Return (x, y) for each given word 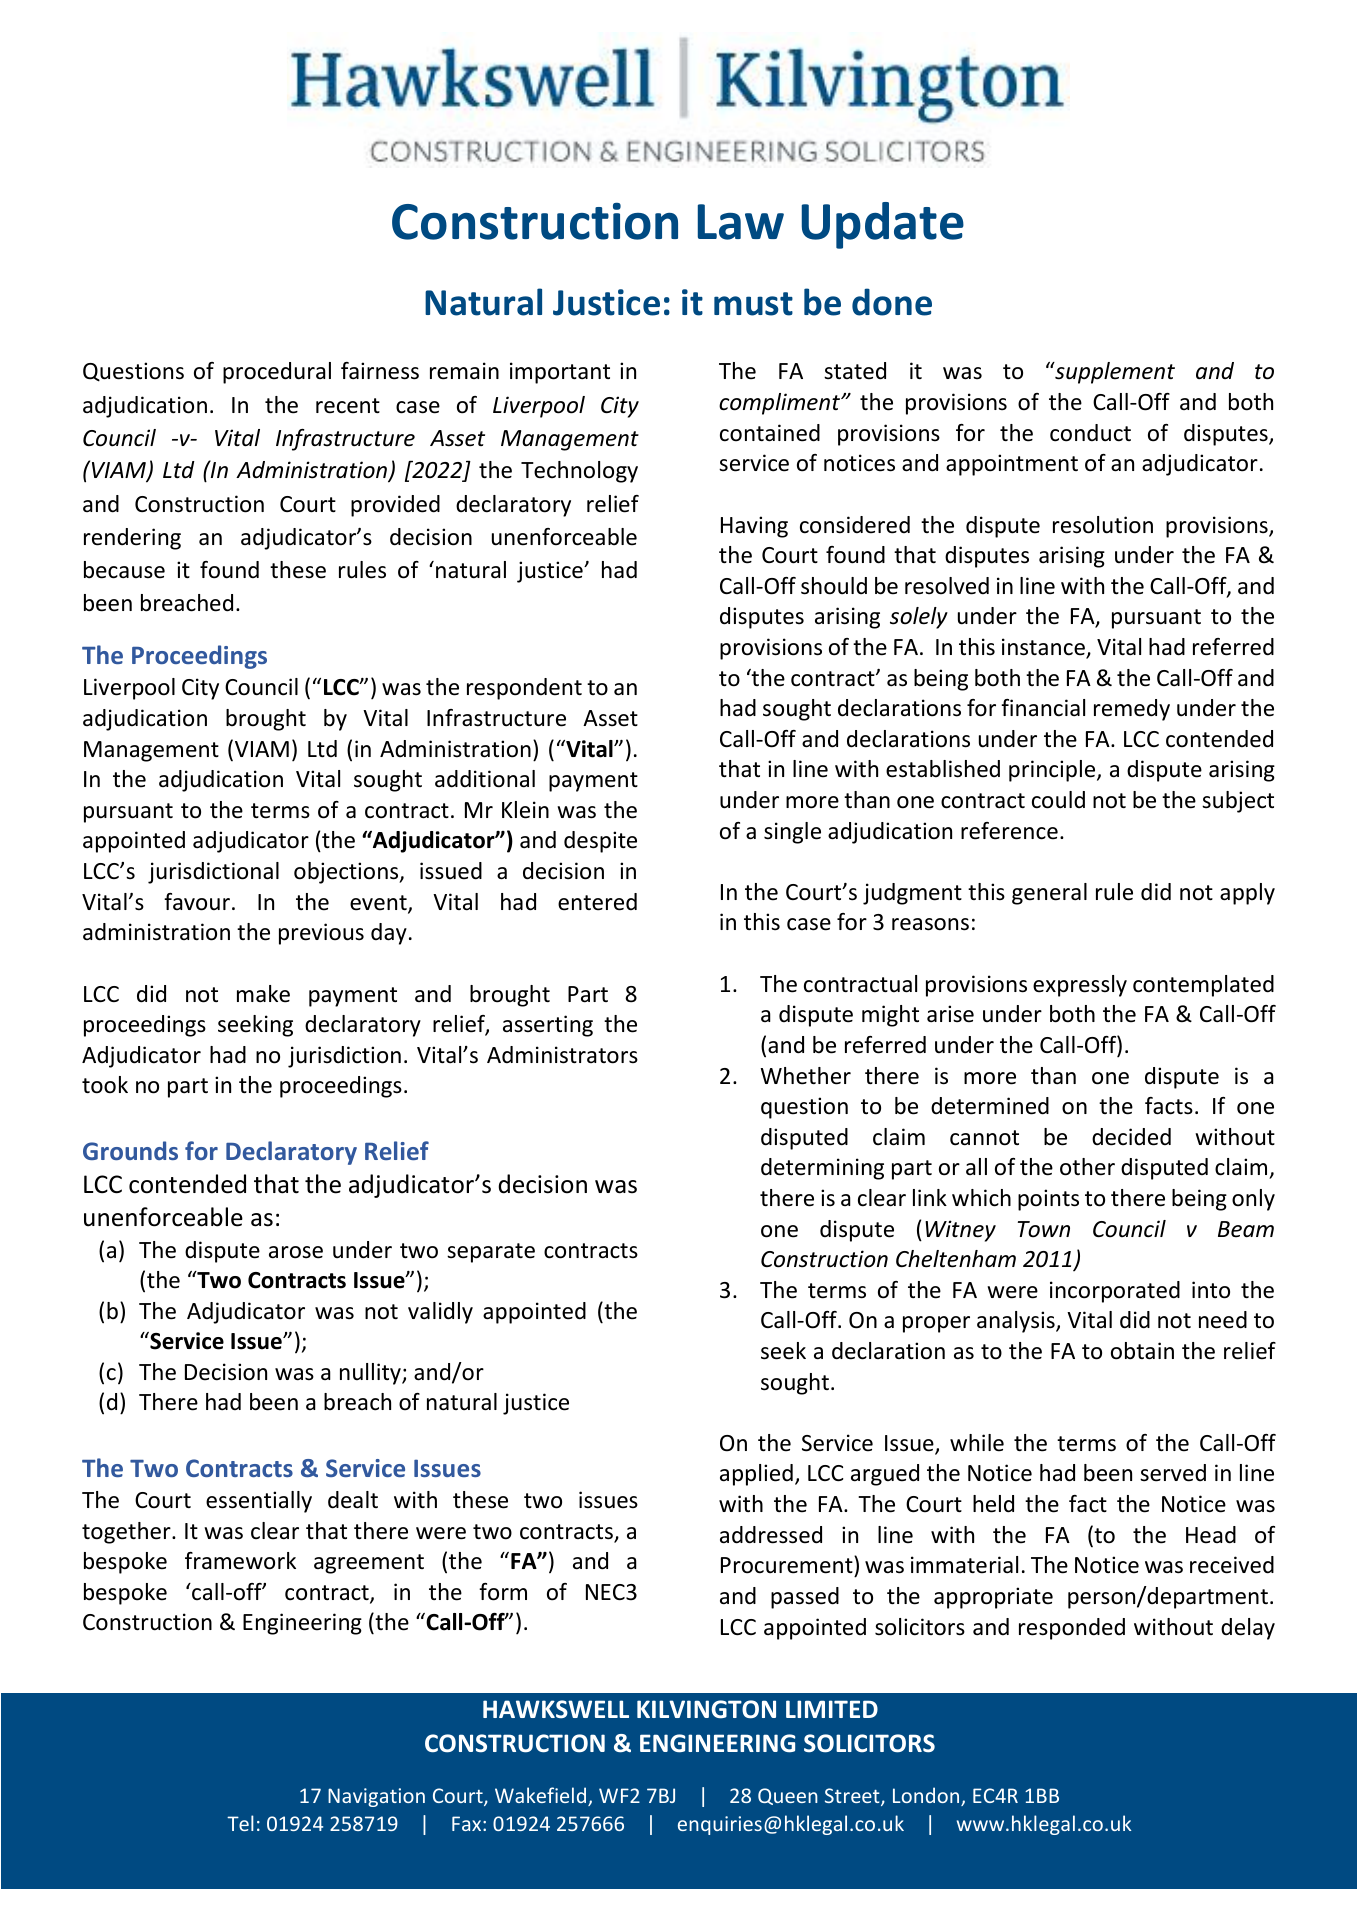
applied (756, 1475)
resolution (1103, 525)
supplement (1114, 373)
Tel (240, 1823)
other (1087, 1167)
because (124, 570)
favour (197, 902)
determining (822, 1169)
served (1173, 1473)
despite (600, 842)
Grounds (130, 1150)
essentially (259, 1502)
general (1049, 894)
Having (754, 527)
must (753, 304)
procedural (277, 373)
